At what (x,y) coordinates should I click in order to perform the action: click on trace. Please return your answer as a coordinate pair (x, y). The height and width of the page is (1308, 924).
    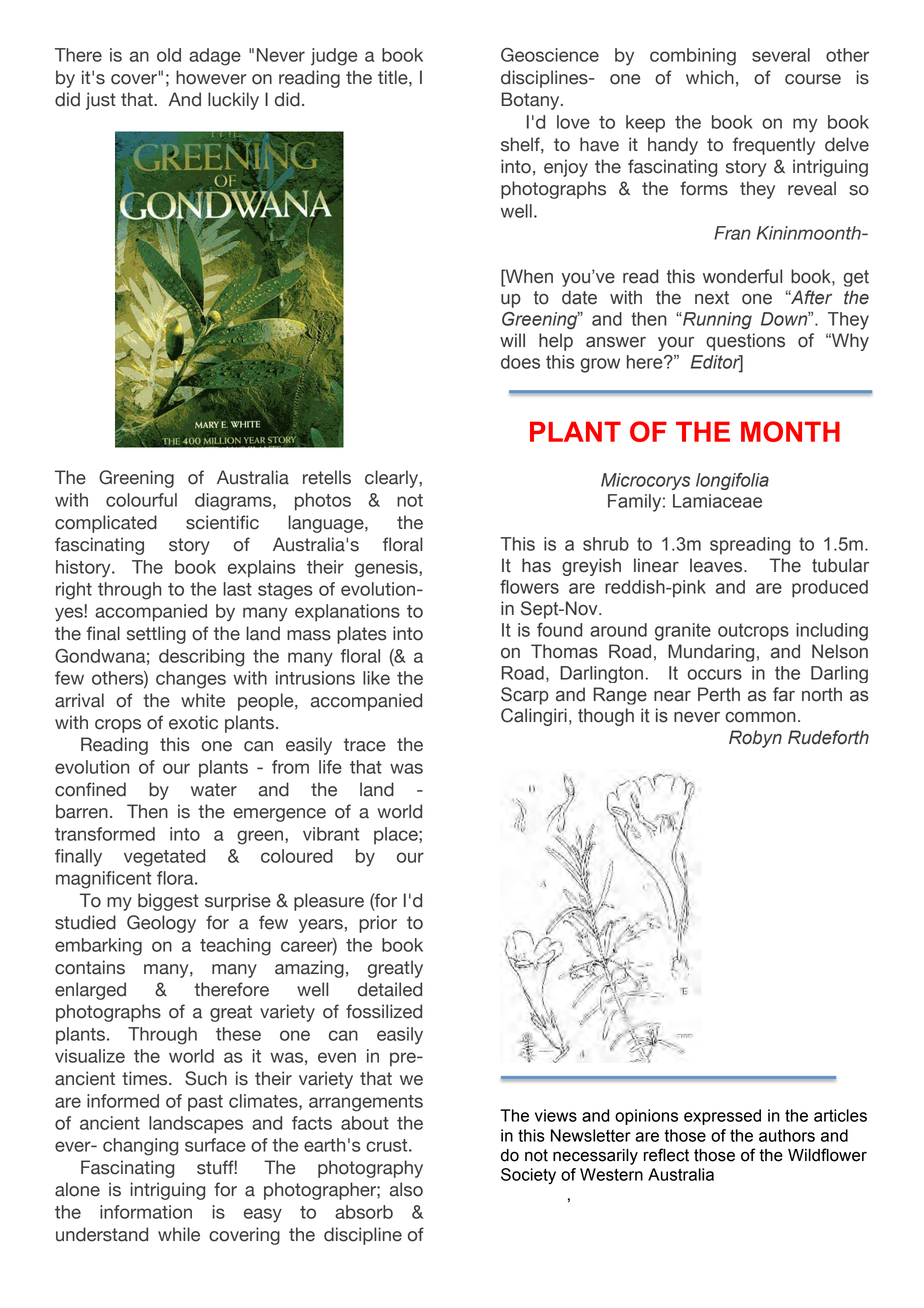
    Looking at the image, I should click on (365, 745).
